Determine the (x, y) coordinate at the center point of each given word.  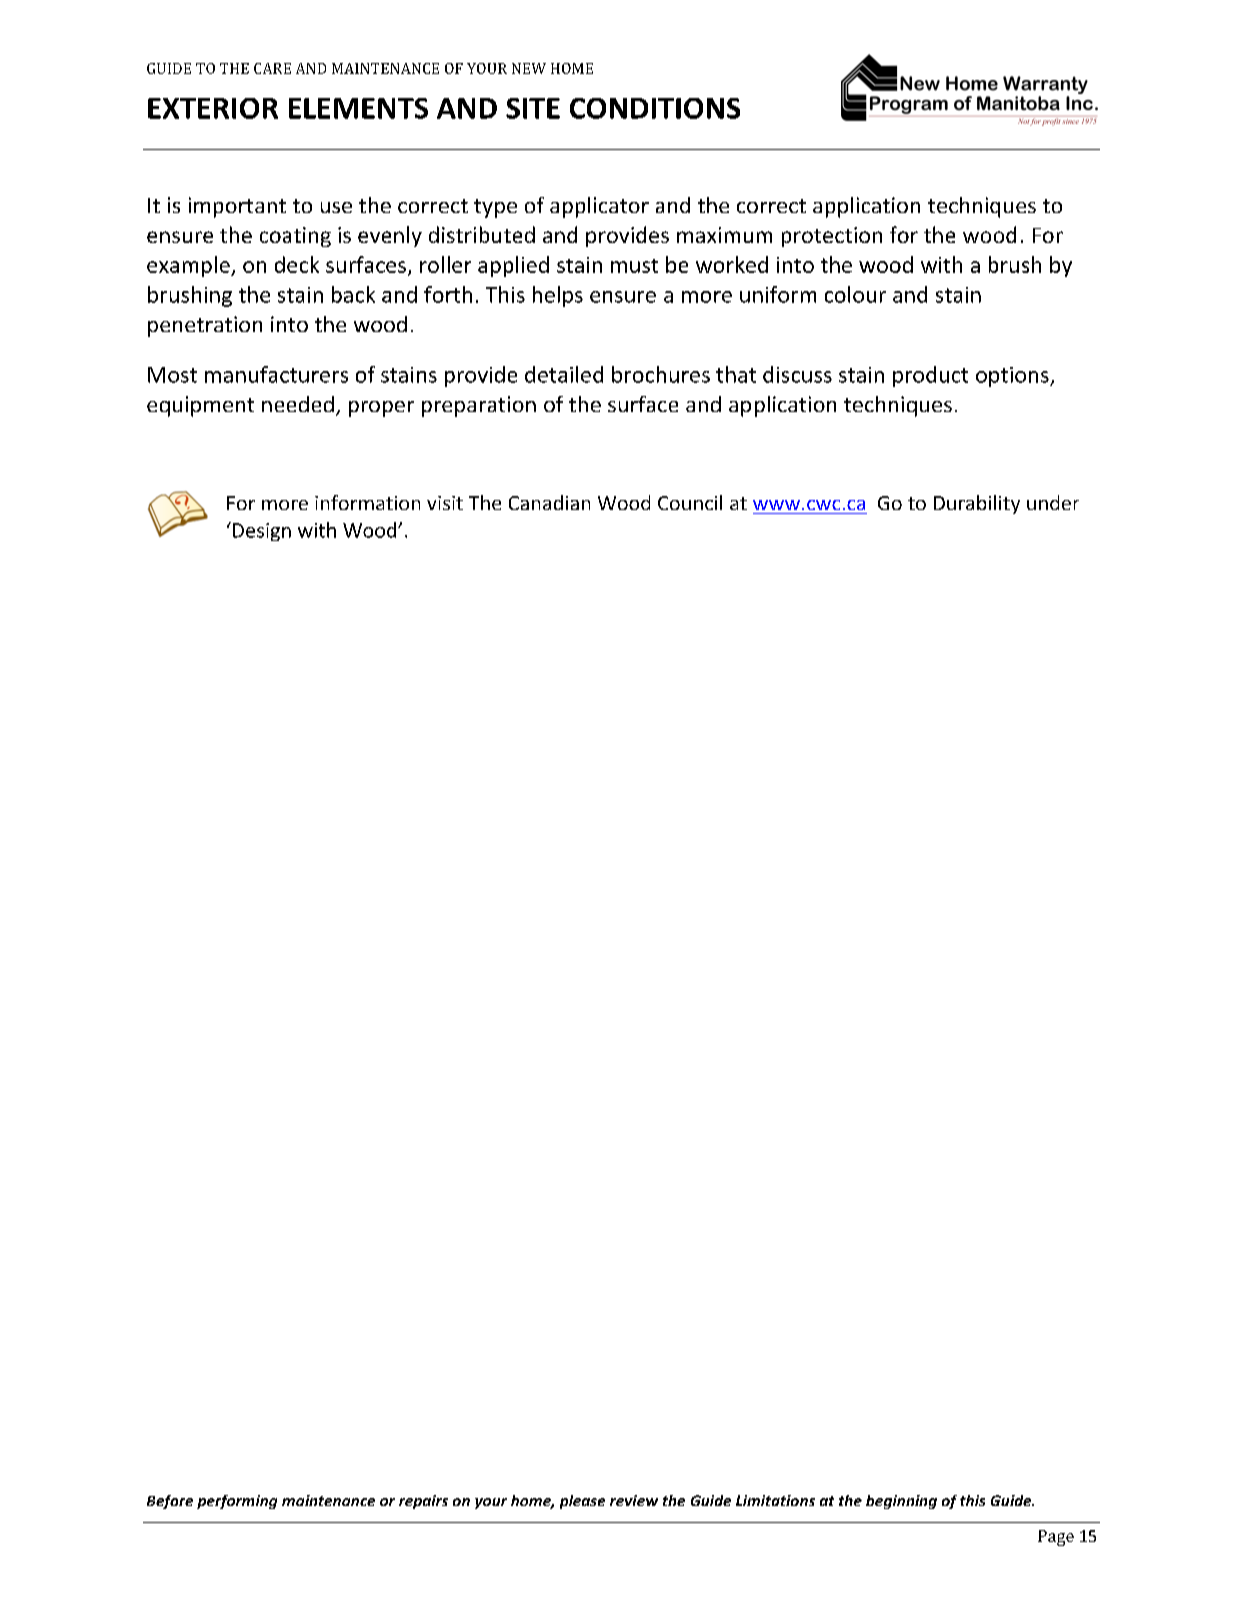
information (367, 502)
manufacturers (276, 374)
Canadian (549, 502)
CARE (272, 68)
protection (832, 237)
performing (237, 1502)
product (930, 376)
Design (262, 532)
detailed (564, 374)
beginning (901, 1502)
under (1053, 502)
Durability (977, 504)
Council (690, 502)
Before (170, 1502)
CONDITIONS (655, 108)
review (634, 1500)
